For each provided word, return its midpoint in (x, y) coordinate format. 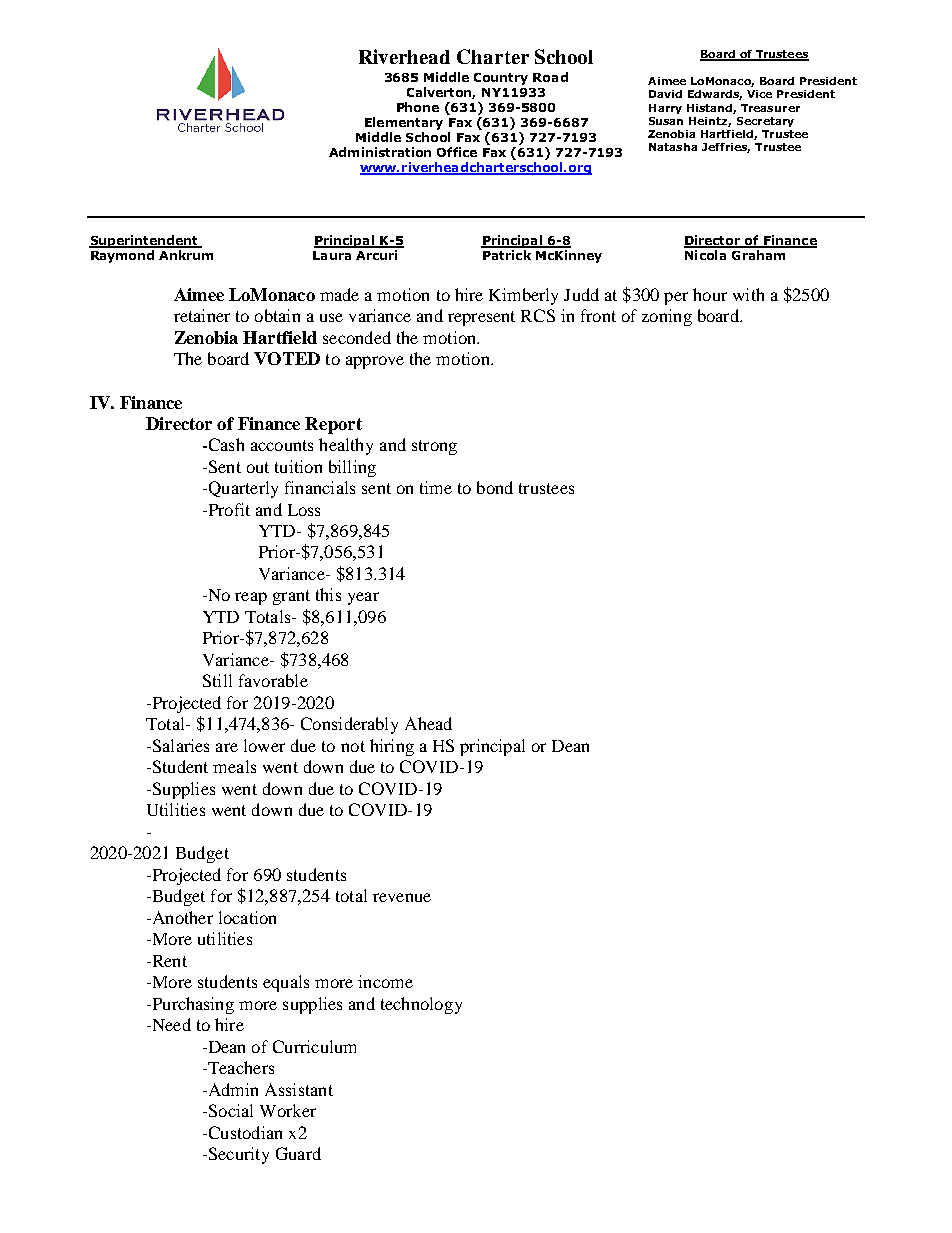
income (385, 981)
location (247, 917)
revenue (402, 897)
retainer (202, 315)
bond (495, 487)
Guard (298, 1153)
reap (251, 598)
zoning (667, 317)
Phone (418, 107)
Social (229, 1110)
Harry (665, 109)
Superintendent (144, 241)
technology (421, 1005)
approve (375, 362)
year (363, 598)
